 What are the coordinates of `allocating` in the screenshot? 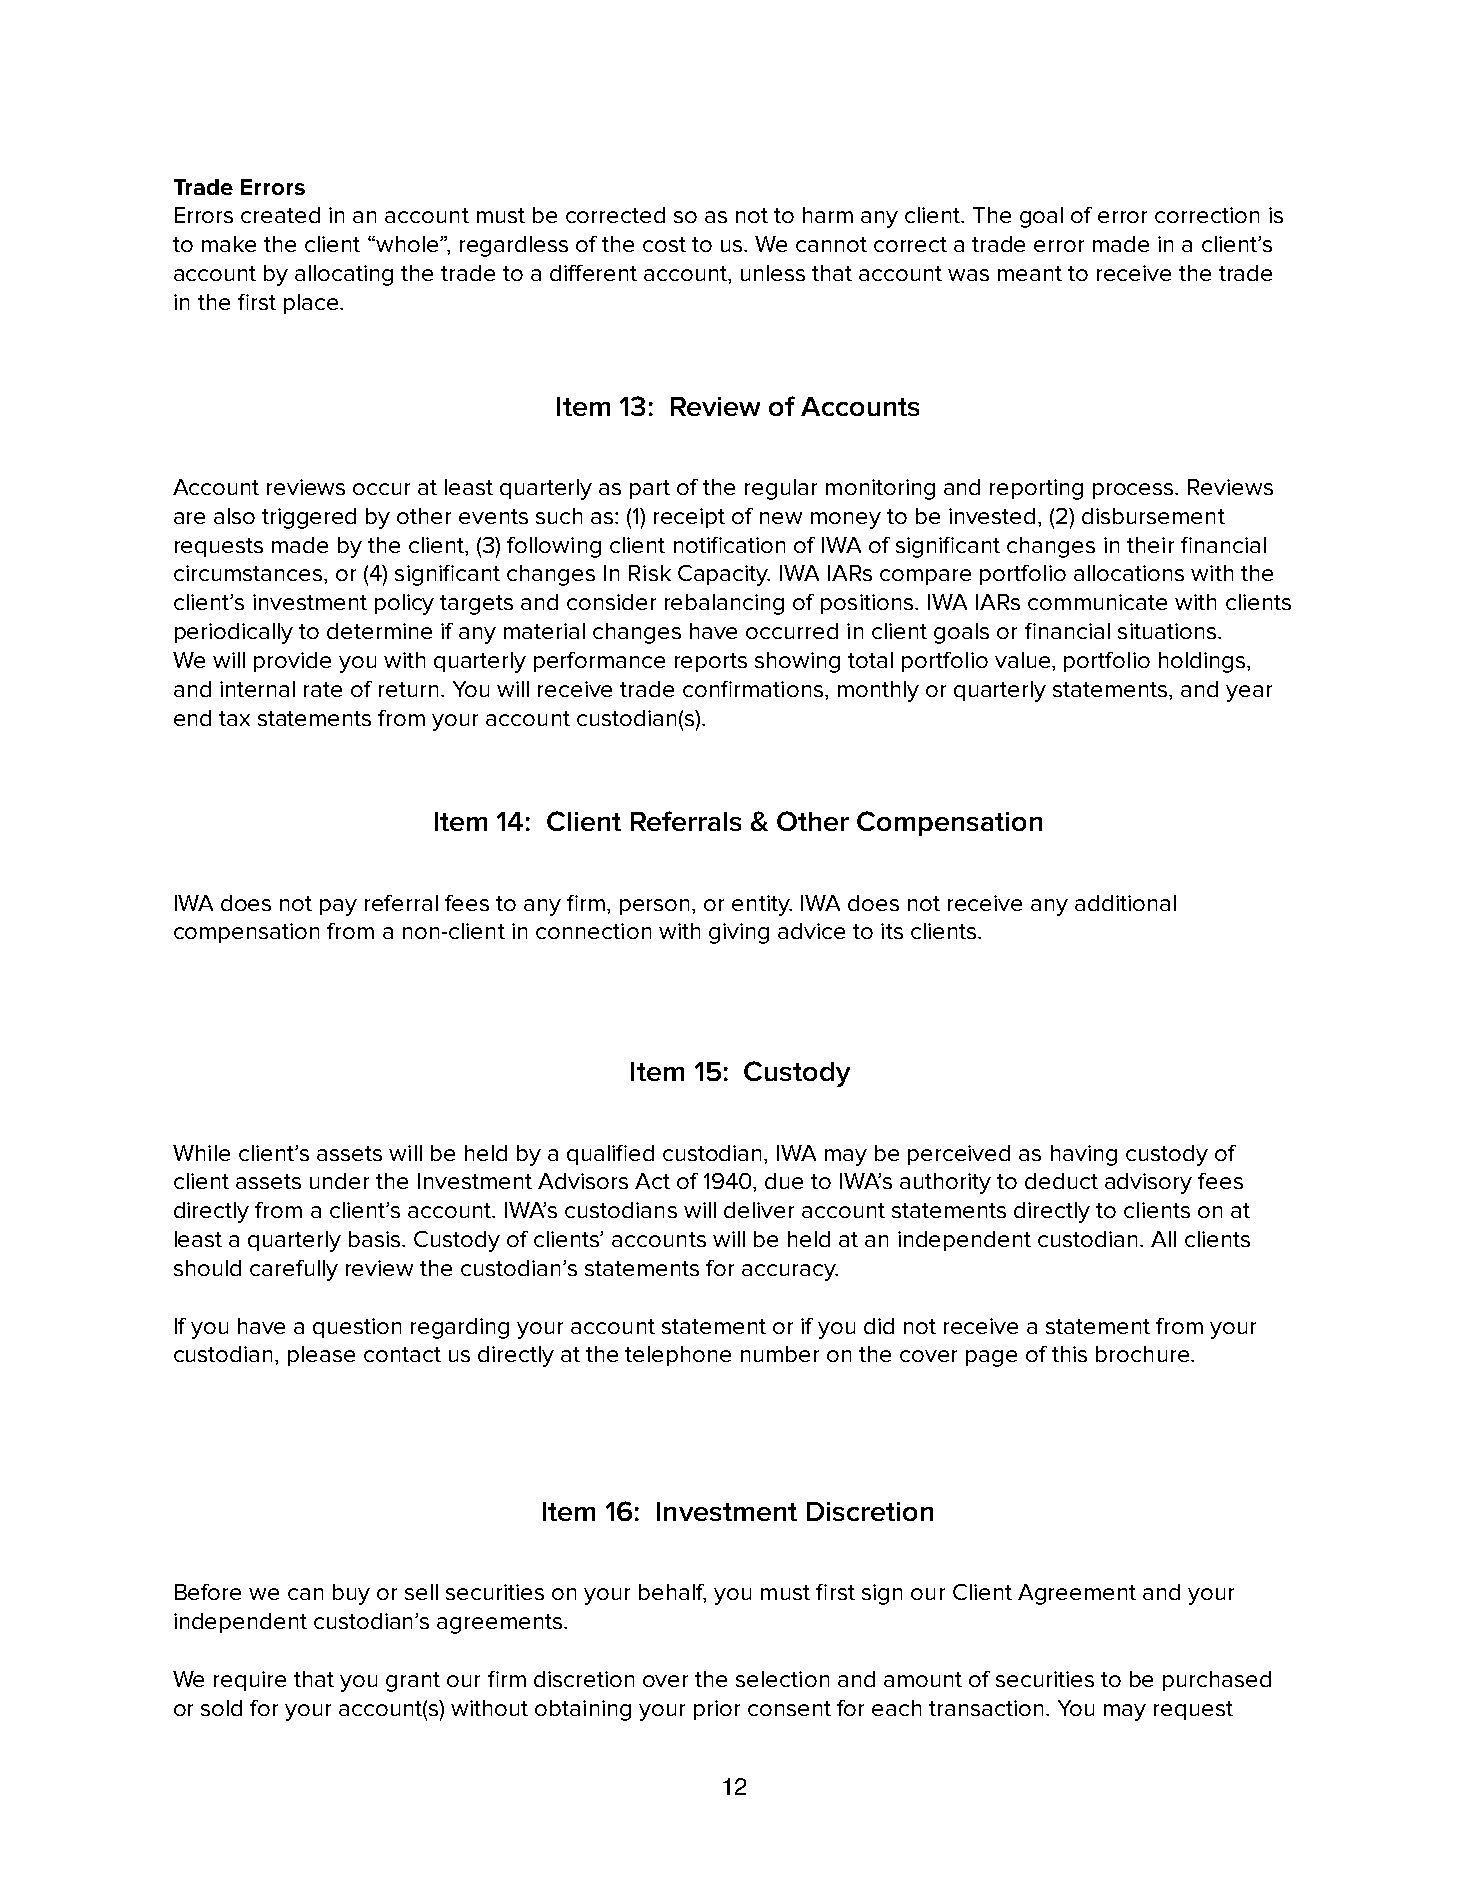 It's located at (344, 275).
